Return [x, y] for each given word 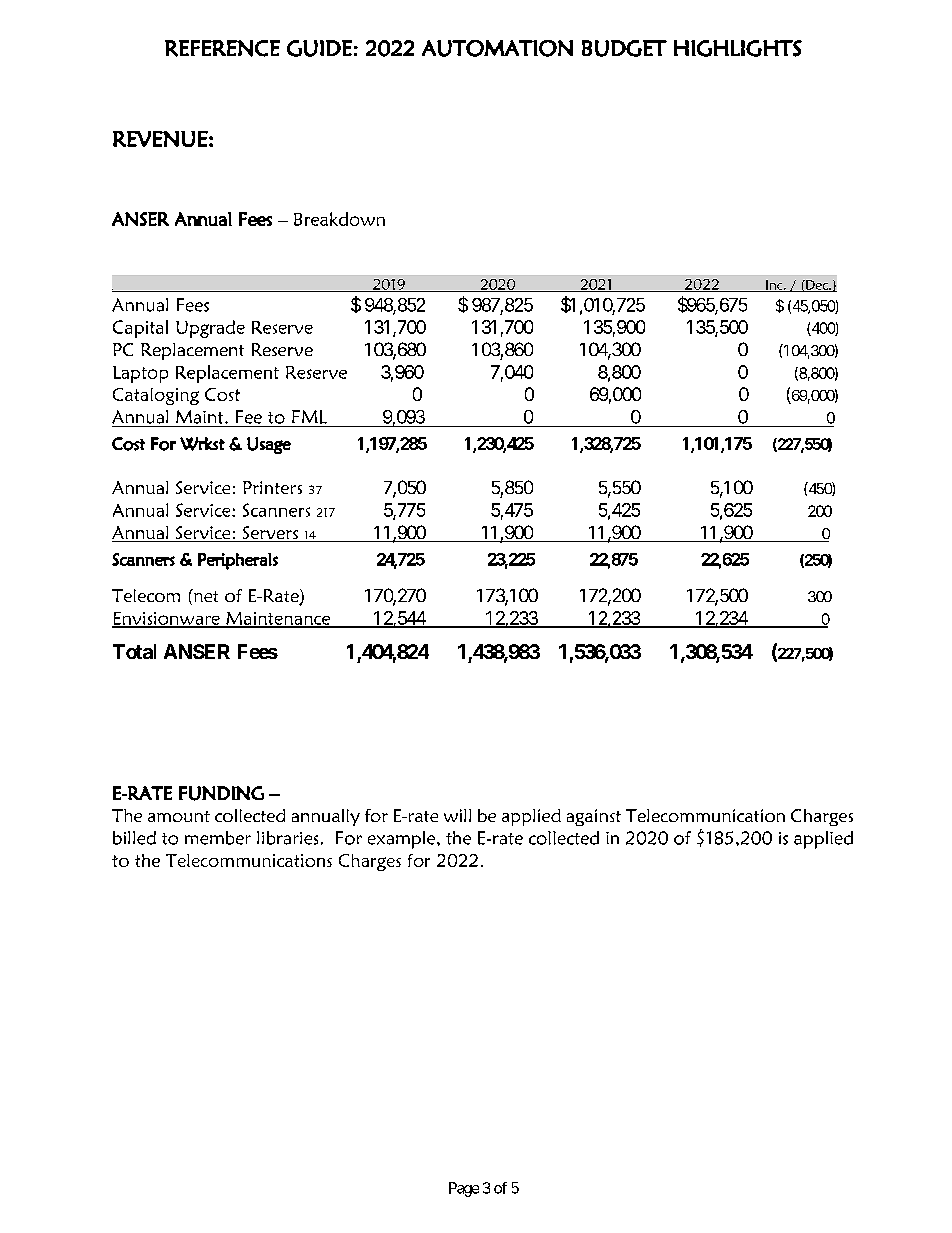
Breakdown [339, 219]
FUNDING [221, 793]
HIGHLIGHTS [738, 48]
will [457, 815]
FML [309, 417]
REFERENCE [222, 48]
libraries [287, 838]
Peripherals [238, 561]
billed [134, 838]
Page [464, 1189]
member [218, 838]
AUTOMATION [497, 48]
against [594, 817]
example [403, 840]
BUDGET [624, 48]
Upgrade [210, 329]
